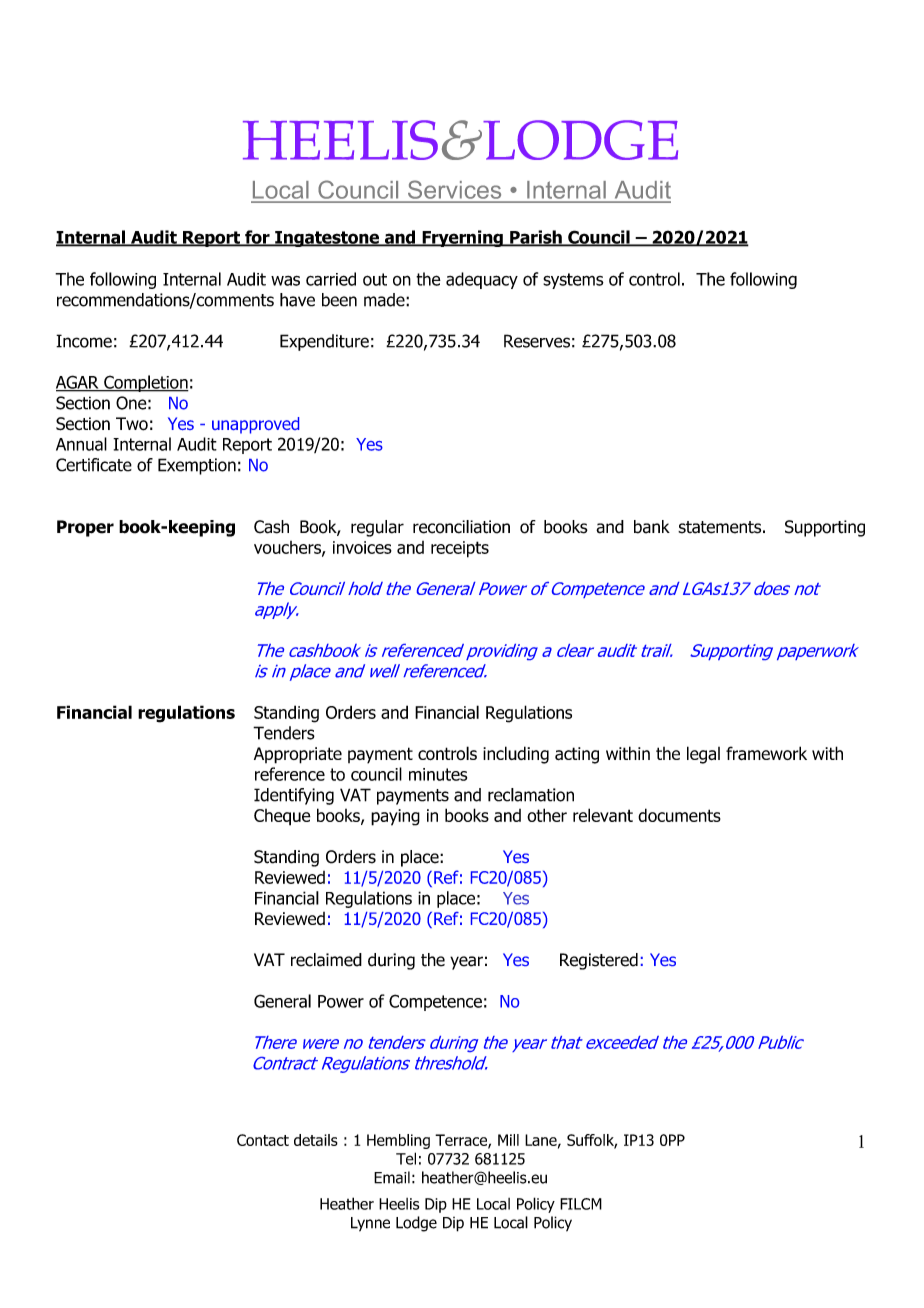 The height and width of the screenshot is (1308, 924). What do you see at coordinates (263, 1140) in the screenshot?
I see `Contact` at bounding box center [263, 1140].
